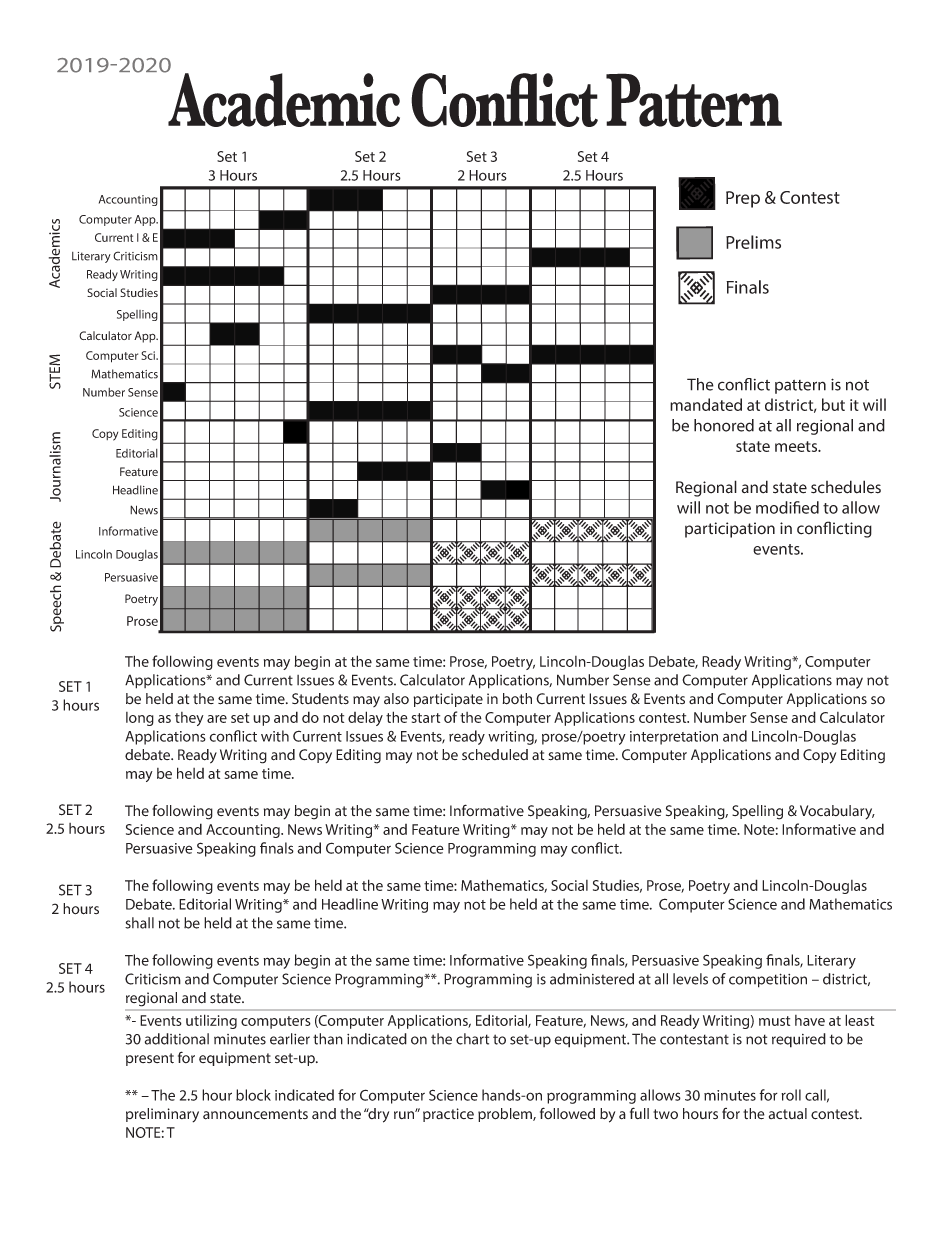 This page has height=1233, width=952. Describe the element at coordinates (743, 199) in the page. I see `Prep` at that location.
